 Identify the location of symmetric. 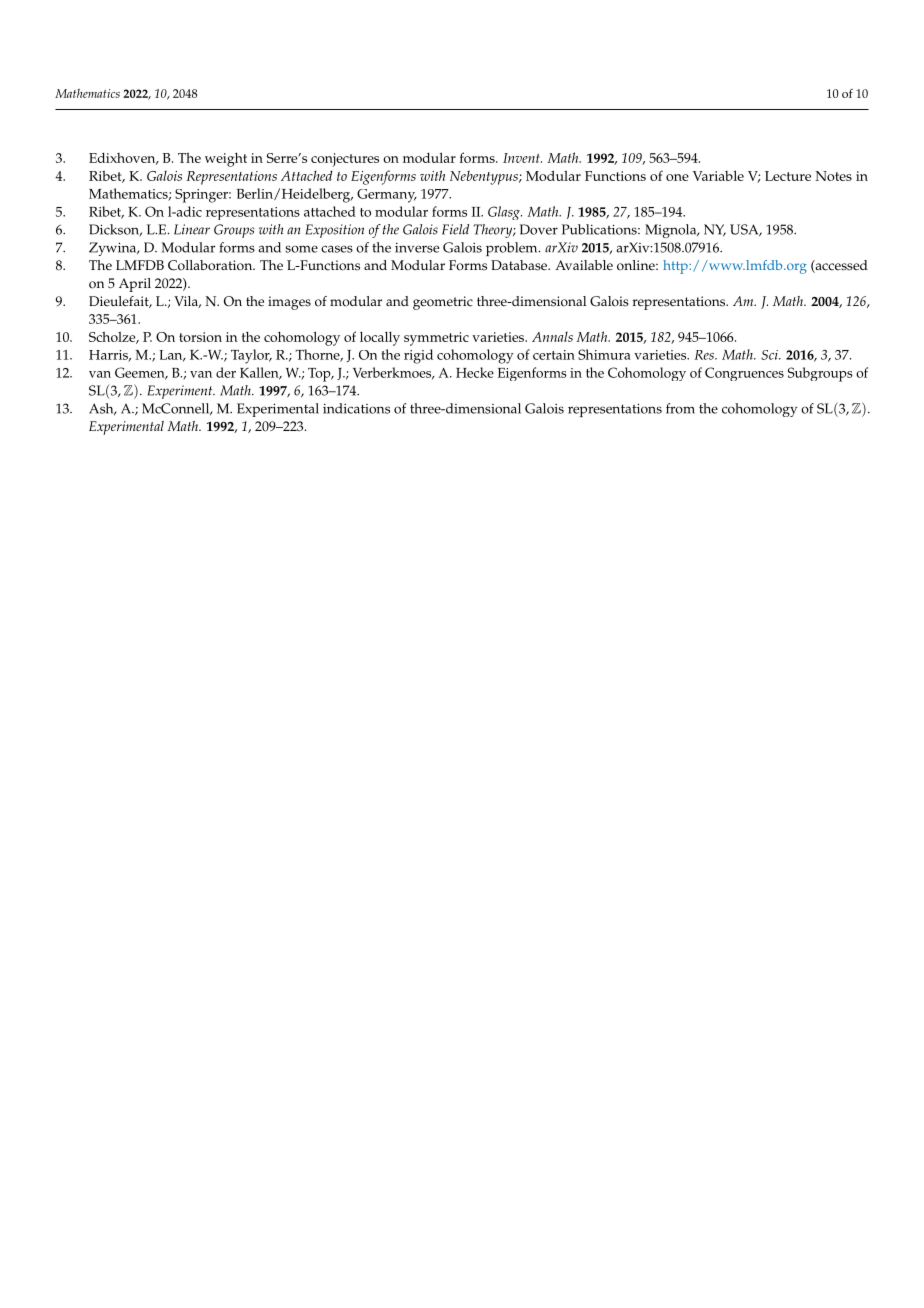
(436, 339).
